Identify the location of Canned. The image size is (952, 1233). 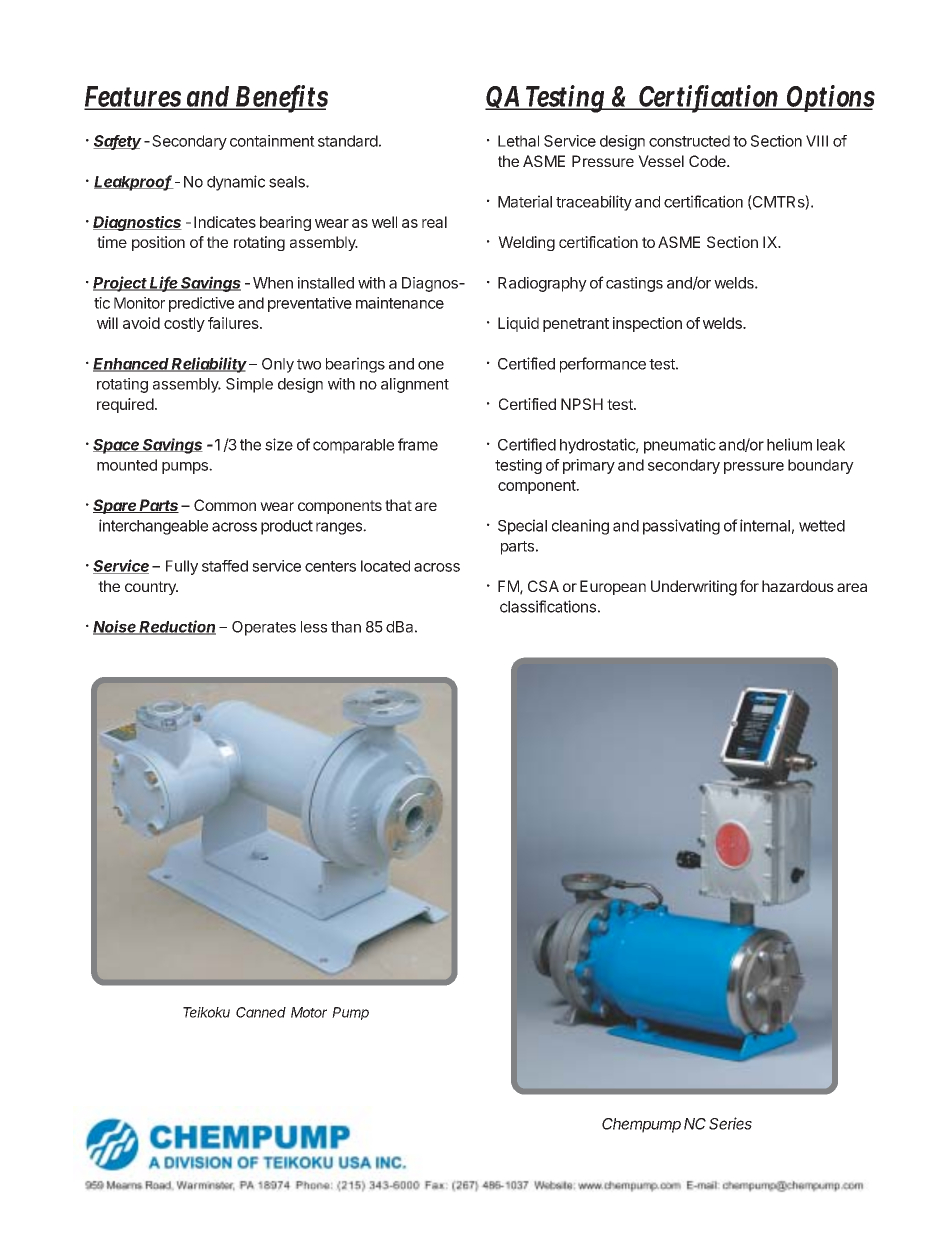
(261, 1012).
